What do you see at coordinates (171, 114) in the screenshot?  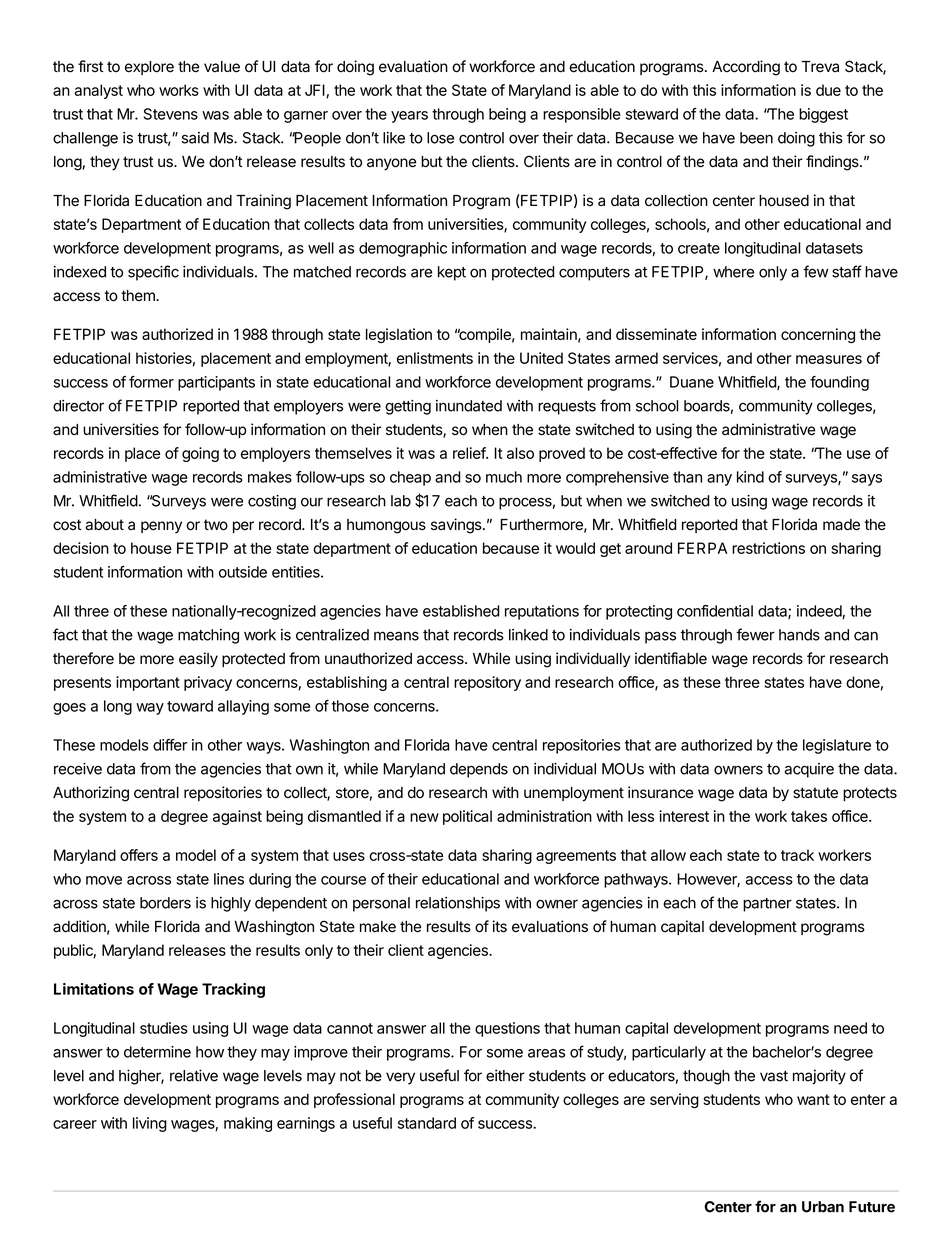 I see `Stevens` at bounding box center [171, 114].
